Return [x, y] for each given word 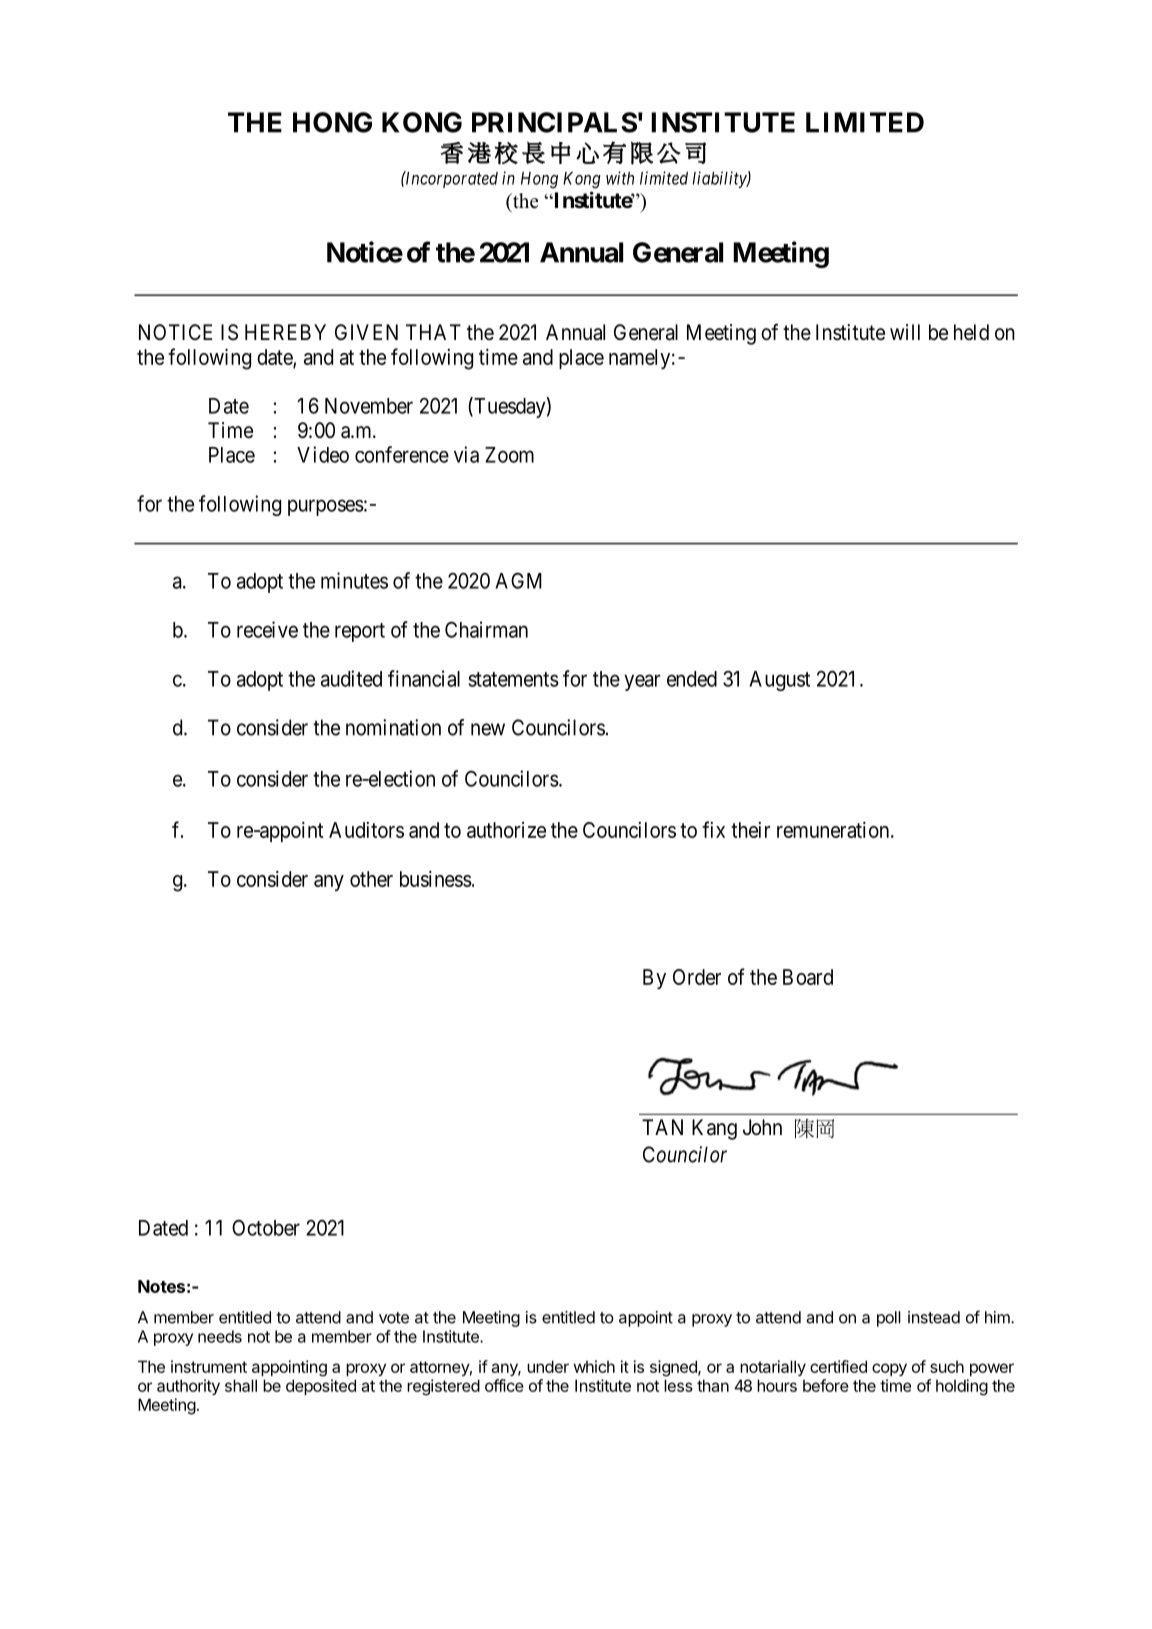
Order [697, 977]
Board [808, 977]
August [779, 681]
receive [267, 629]
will [905, 332]
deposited [321, 1387]
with [620, 178]
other [371, 879]
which [594, 1366]
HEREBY [285, 332]
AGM [518, 580]
